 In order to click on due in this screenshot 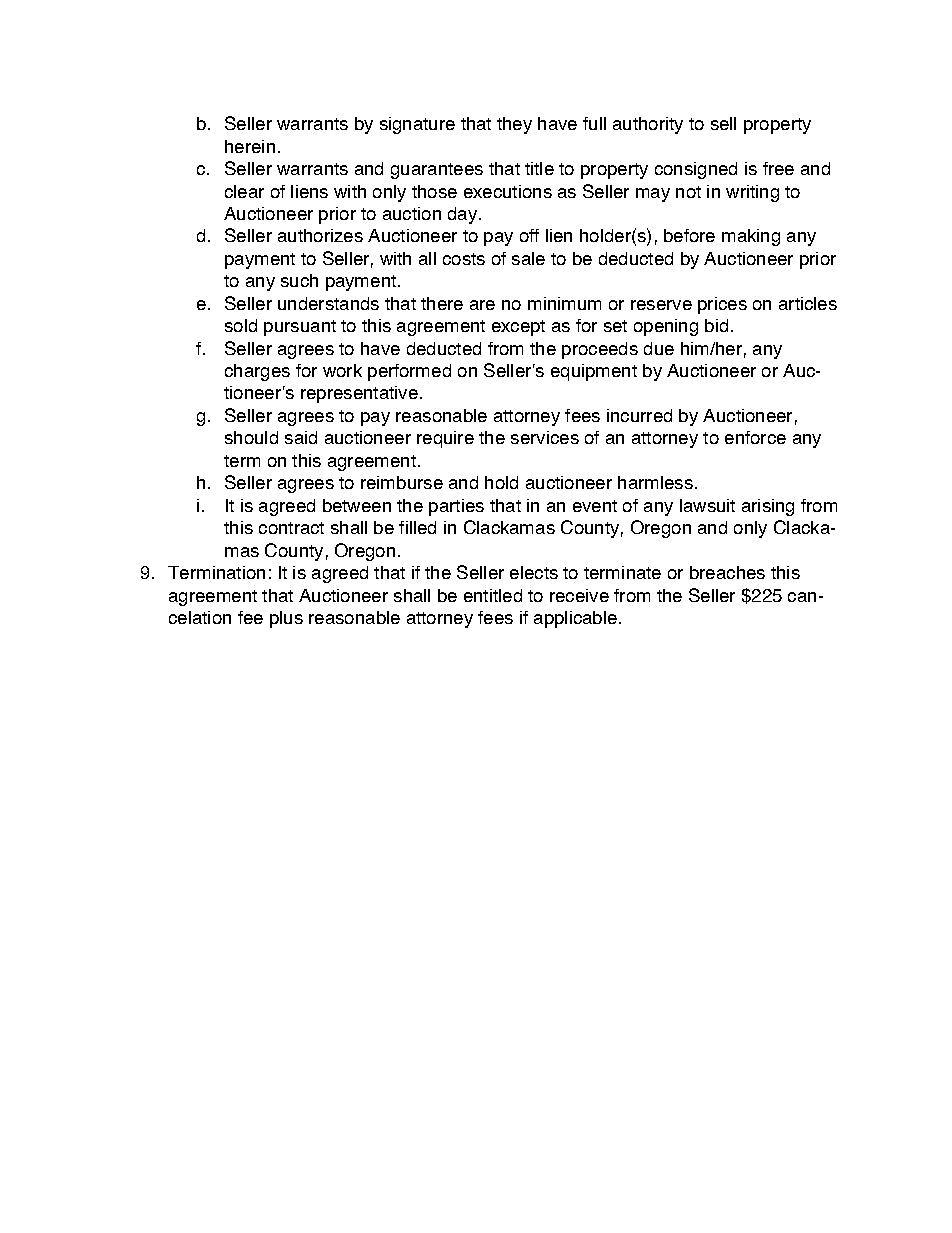, I will do `click(659, 348)`.
